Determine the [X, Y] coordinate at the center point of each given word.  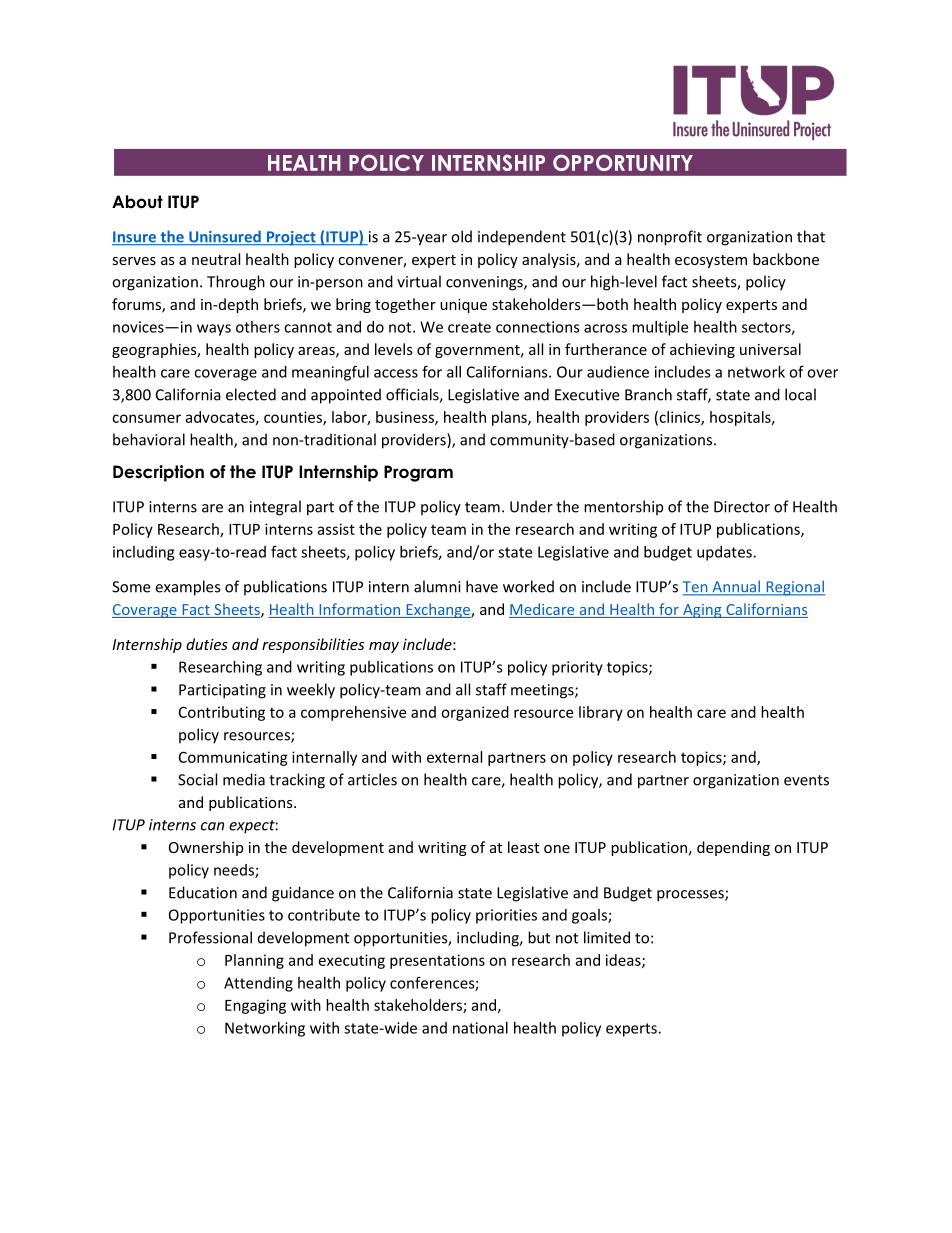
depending [733, 848]
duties [207, 644]
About [137, 202]
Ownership [206, 848]
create [469, 327]
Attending [258, 984]
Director [742, 507]
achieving [702, 350]
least [523, 847]
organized [475, 713]
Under [531, 506]
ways [214, 330]
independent [522, 238]
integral [275, 508]
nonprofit [670, 238]
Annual [736, 587]
